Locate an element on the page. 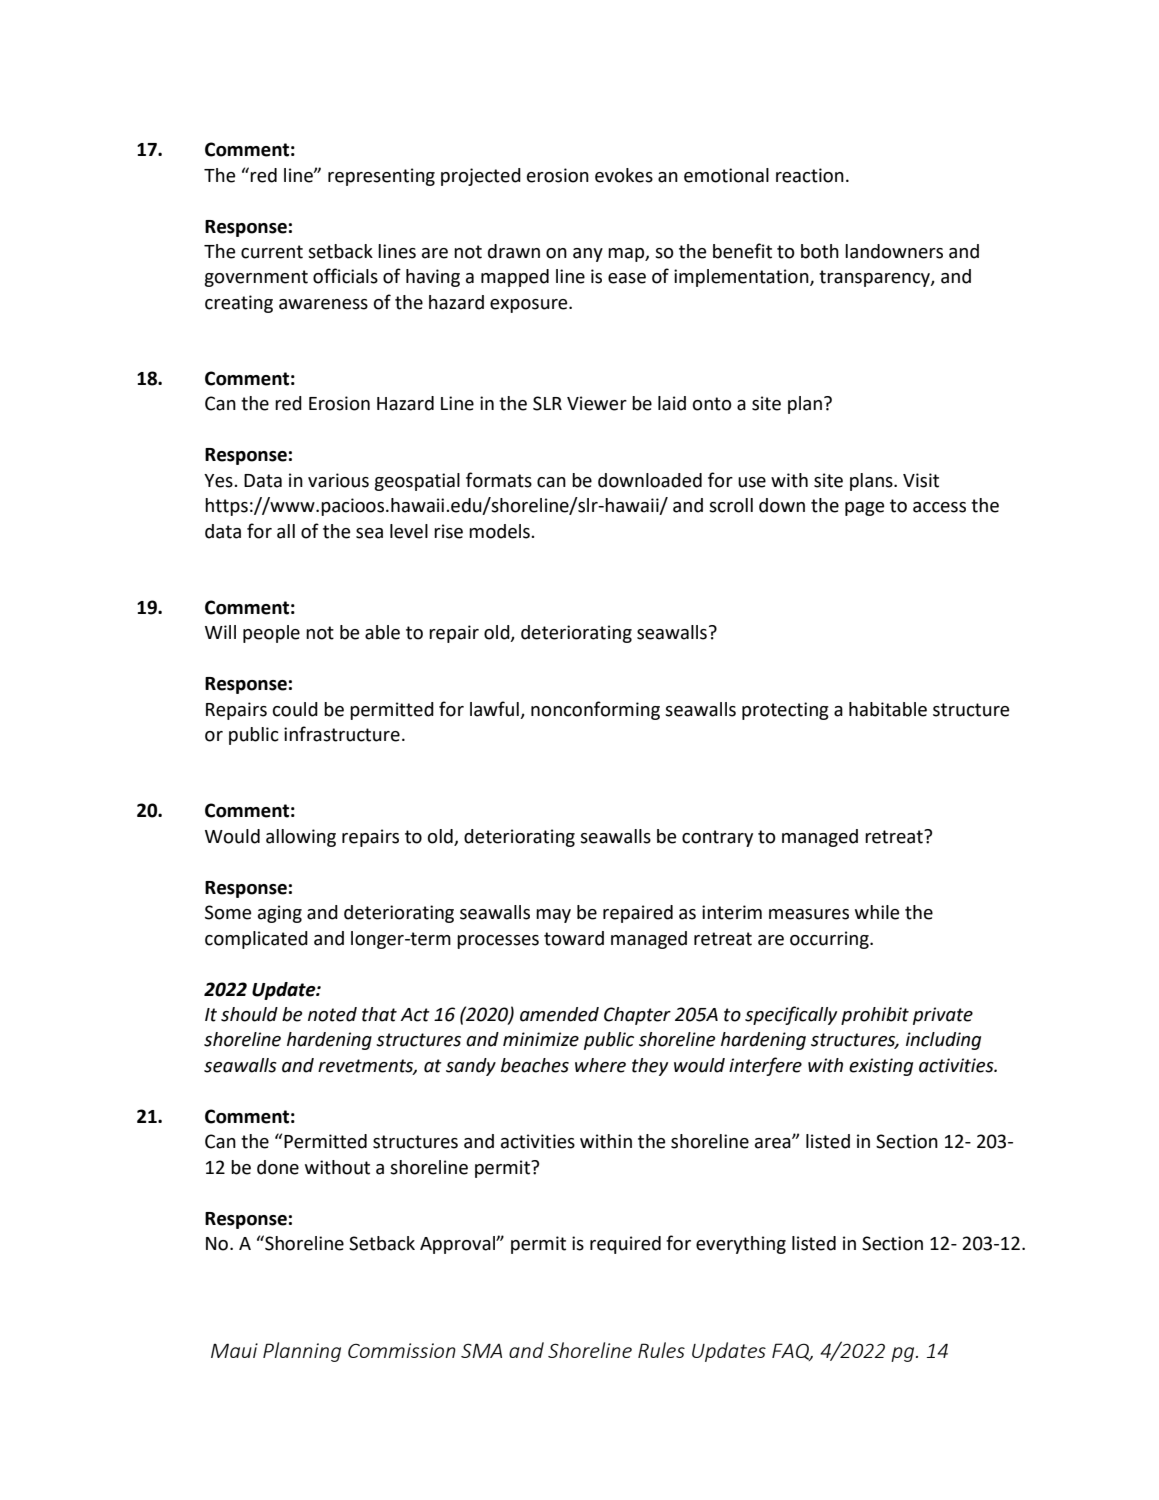 This document has width=1159, height=1500. current is located at coordinates (272, 252).
